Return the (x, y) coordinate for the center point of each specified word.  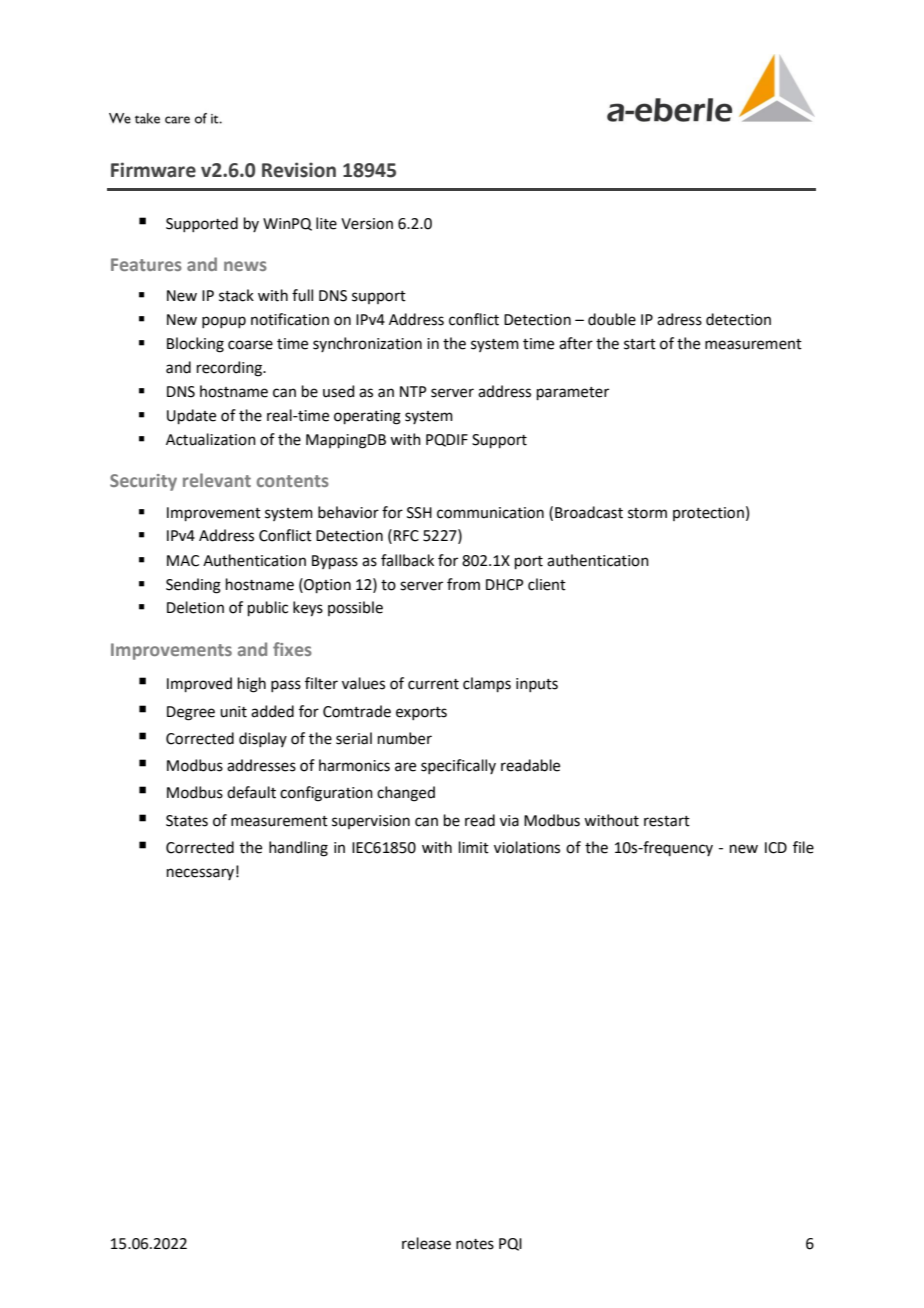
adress (679, 319)
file (803, 847)
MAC (183, 561)
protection (708, 514)
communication (490, 513)
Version (367, 224)
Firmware (153, 170)
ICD (776, 848)
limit (474, 847)
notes (475, 1244)
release (426, 1243)
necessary (200, 874)
